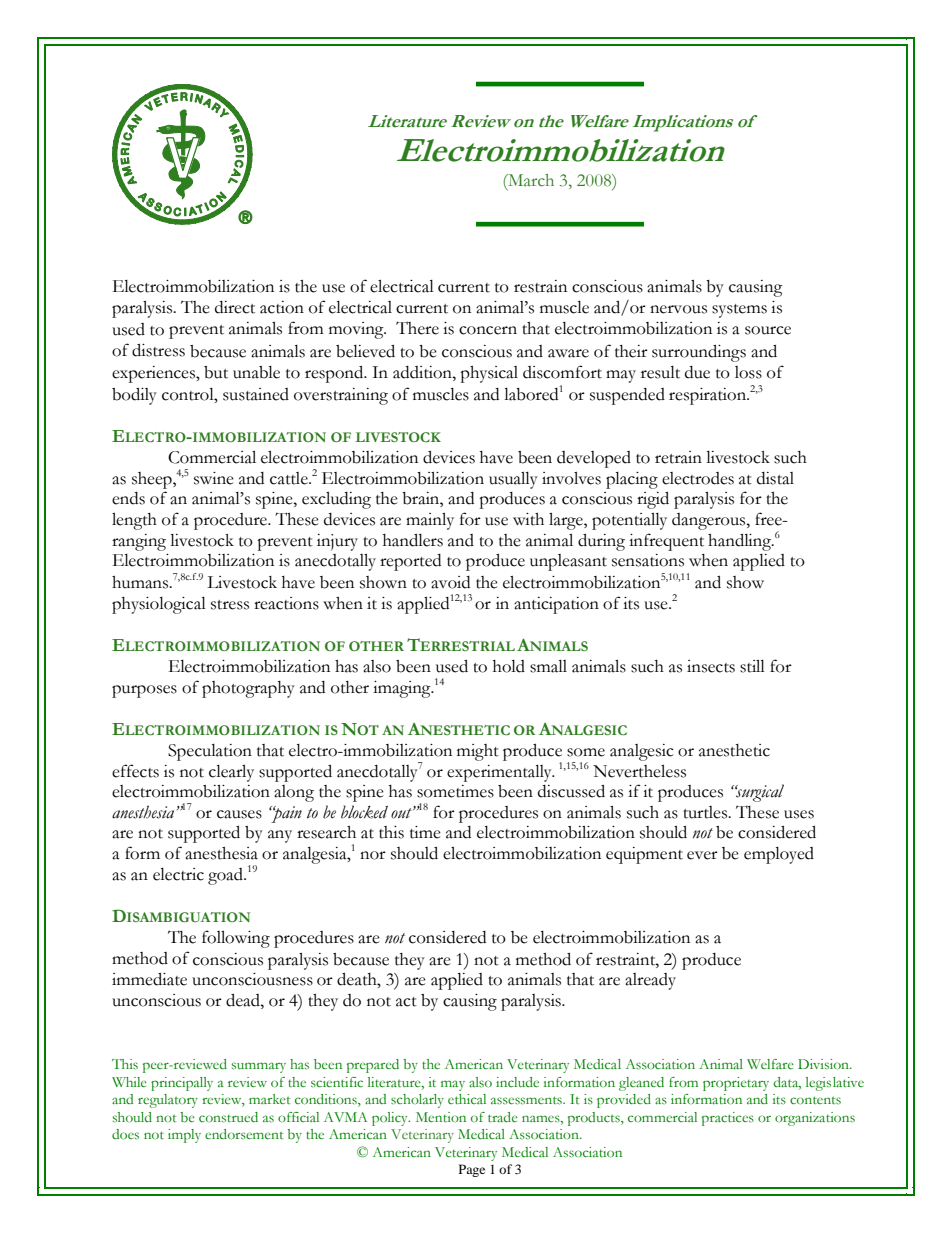 The height and width of the page is (1233, 952). Describe the element at coordinates (235, 307) in the page. I see `direct` at that location.
